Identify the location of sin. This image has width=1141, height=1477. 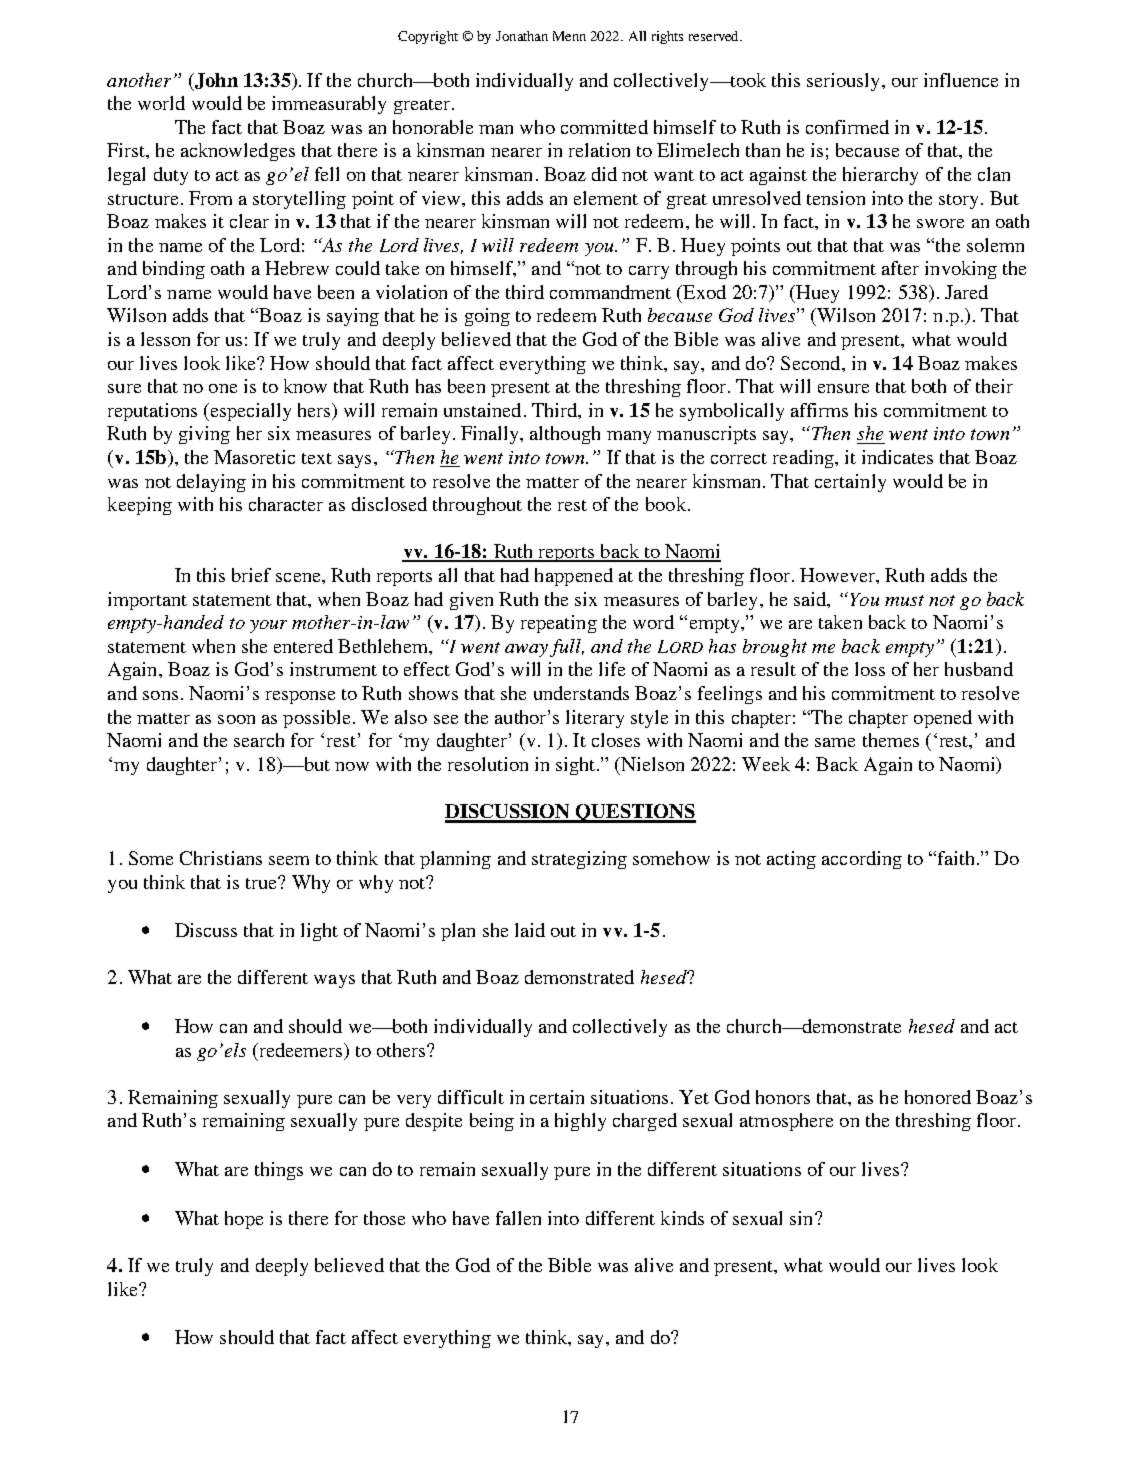
(803, 1218).
